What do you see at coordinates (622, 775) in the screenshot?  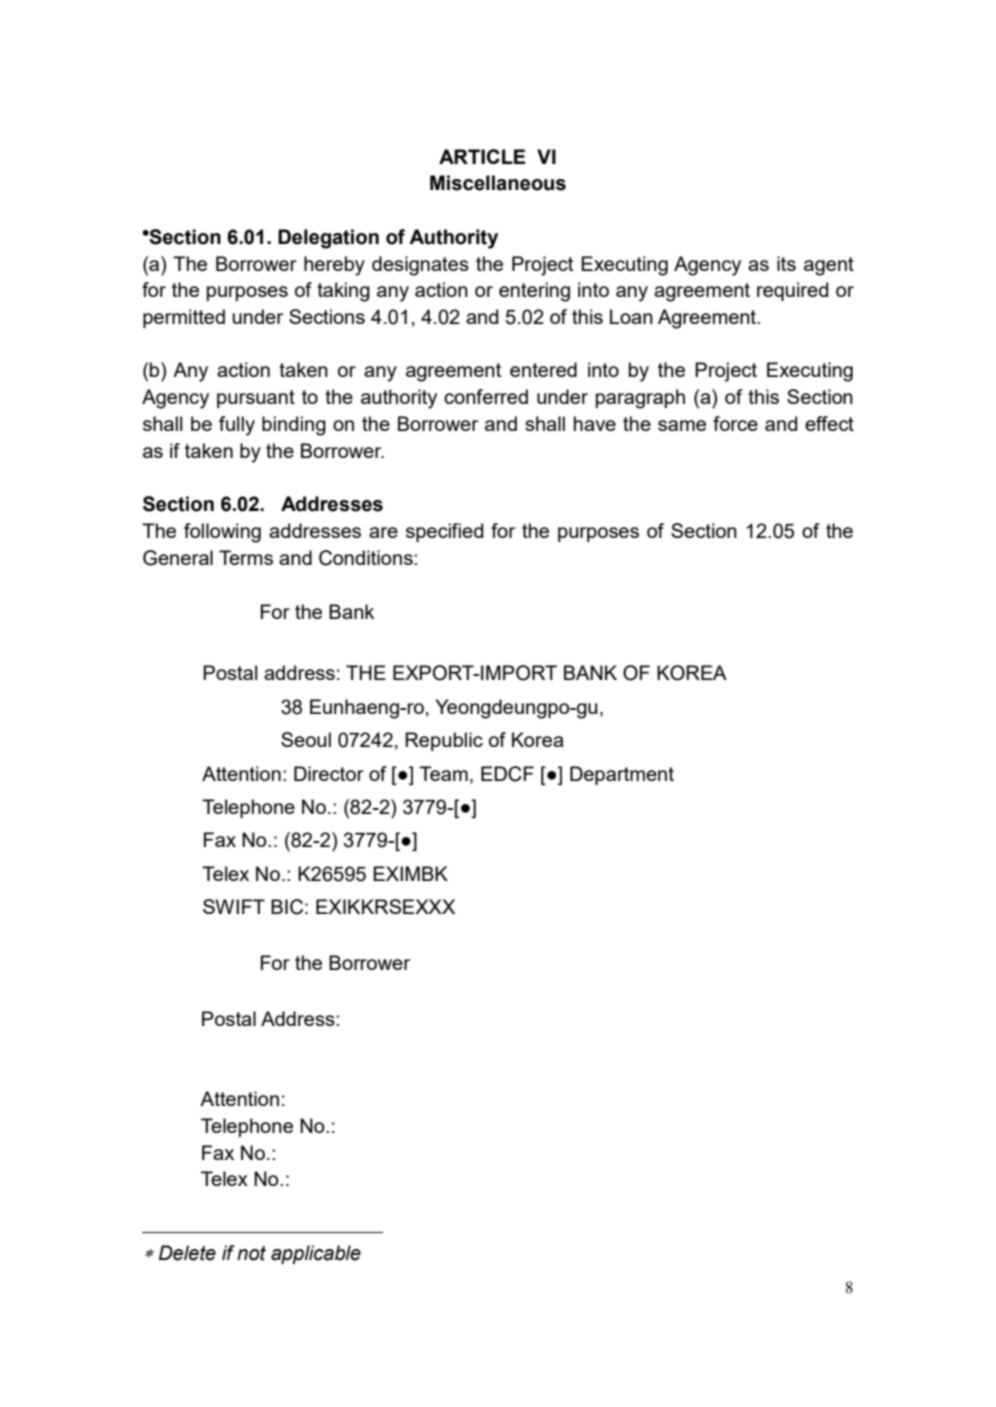 I see `Department` at bounding box center [622, 775].
